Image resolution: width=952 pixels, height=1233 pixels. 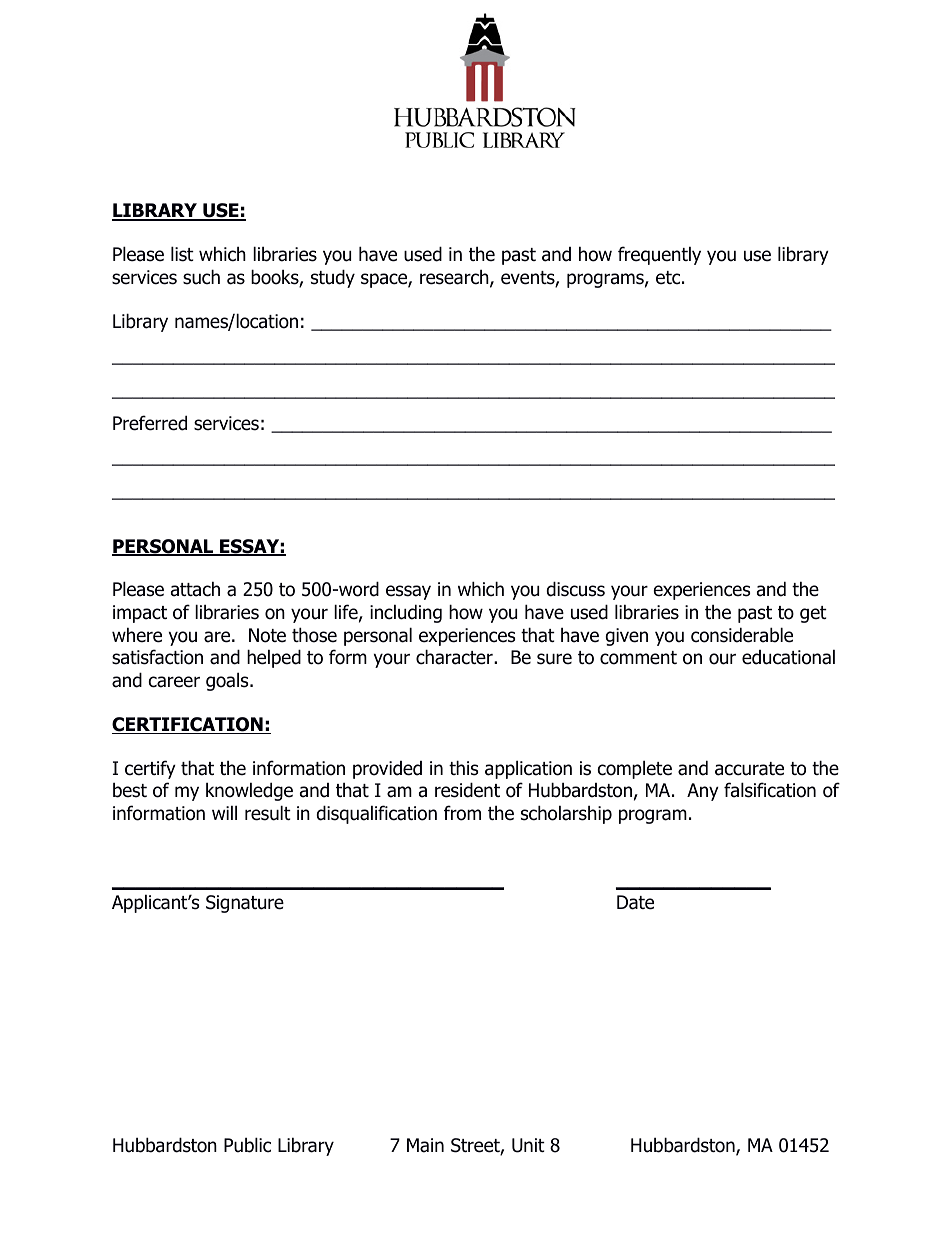 What do you see at coordinates (228, 681) in the page?
I see `goals` at bounding box center [228, 681].
